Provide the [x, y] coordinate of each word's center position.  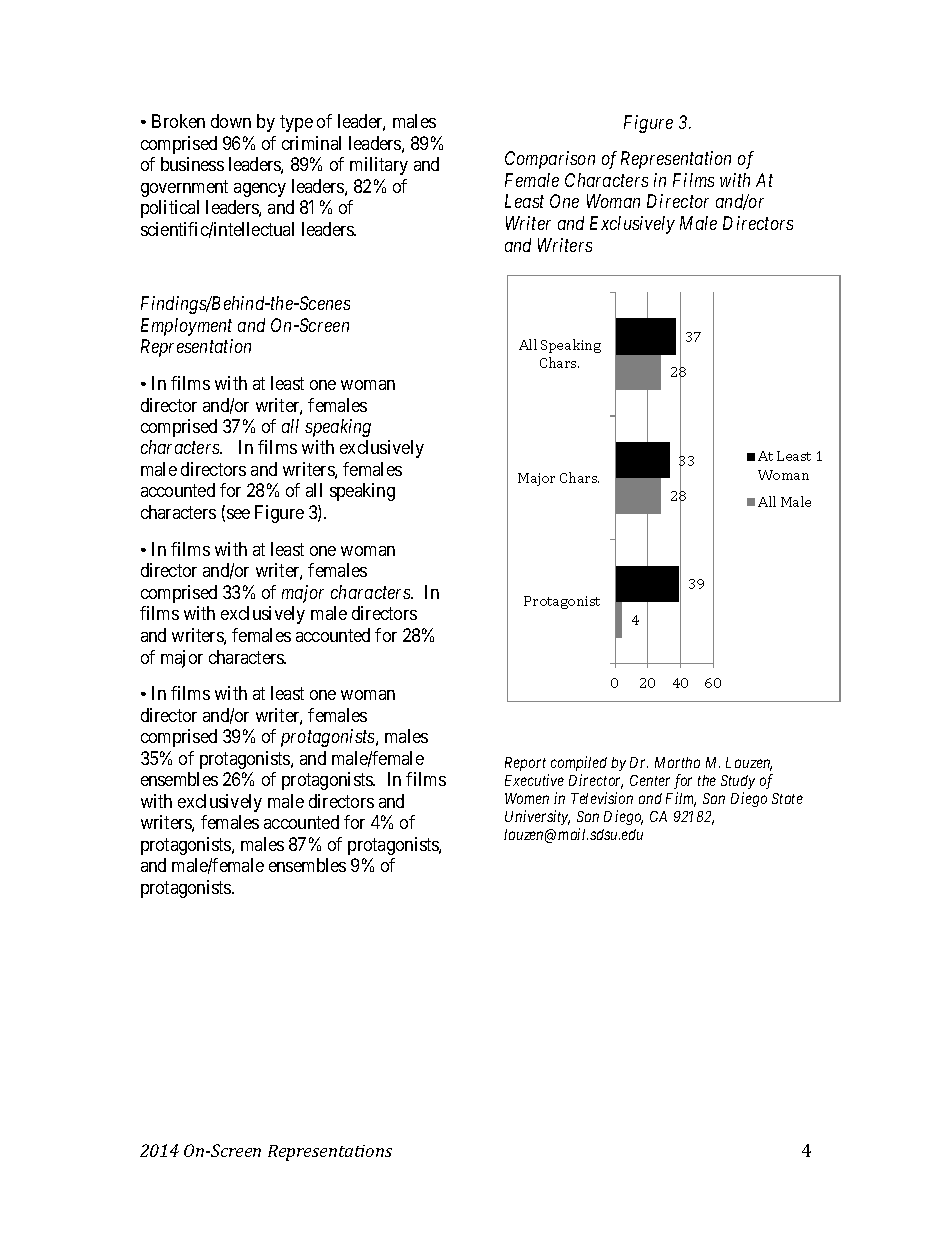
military [379, 166]
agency [260, 190]
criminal [311, 143]
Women [527, 798]
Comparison [550, 160]
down [231, 121]
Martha [677, 762]
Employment [186, 327]
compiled [579, 763]
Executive [534, 780]
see [238, 514]
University [537, 817]
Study [738, 782]
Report [525, 764]
